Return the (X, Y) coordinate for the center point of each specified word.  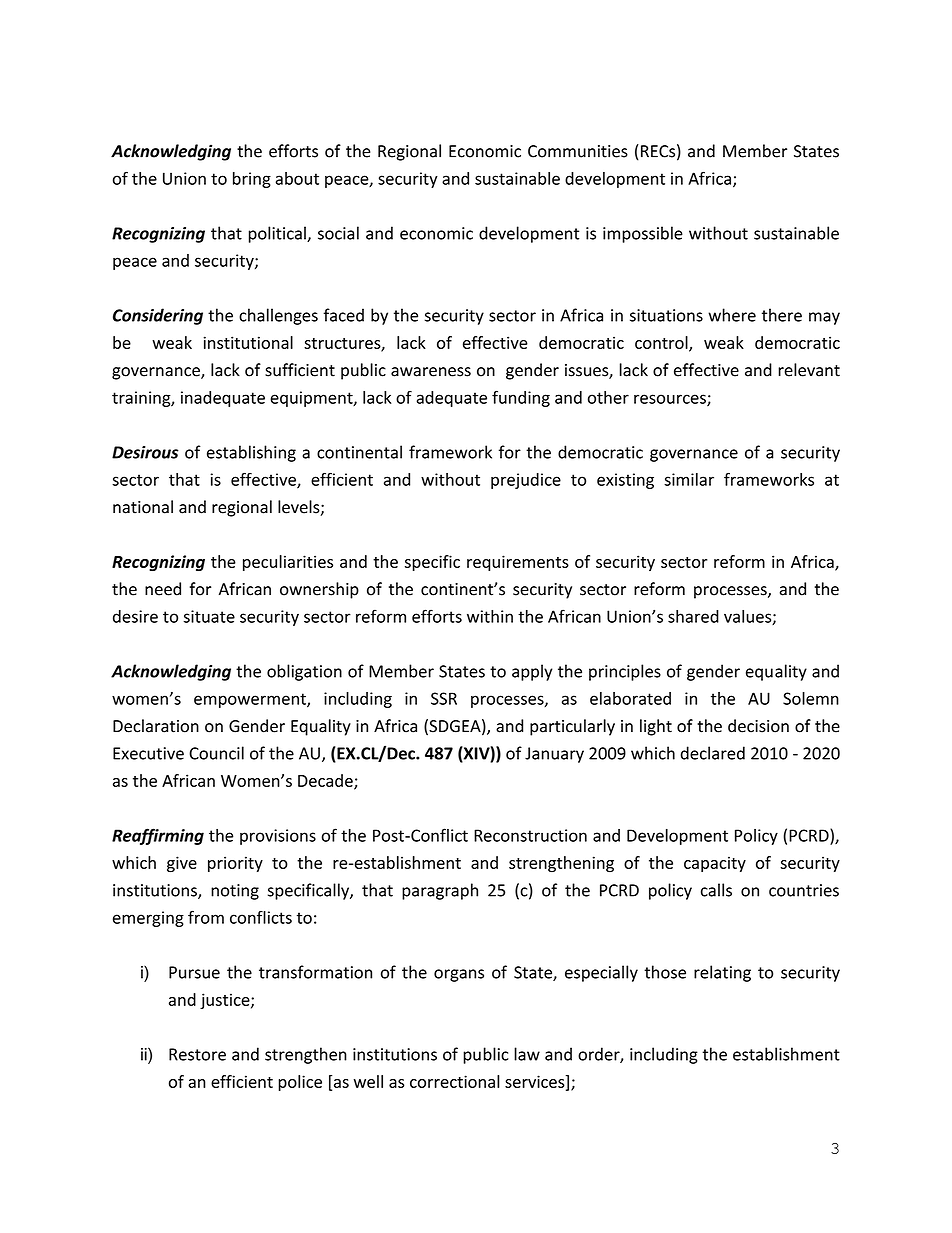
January (554, 755)
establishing (251, 453)
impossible (643, 234)
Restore (197, 1054)
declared (713, 753)
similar (689, 479)
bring (252, 180)
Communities (578, 151)
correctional (455, 1081)
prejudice (526, 481)
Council (216, 753)
